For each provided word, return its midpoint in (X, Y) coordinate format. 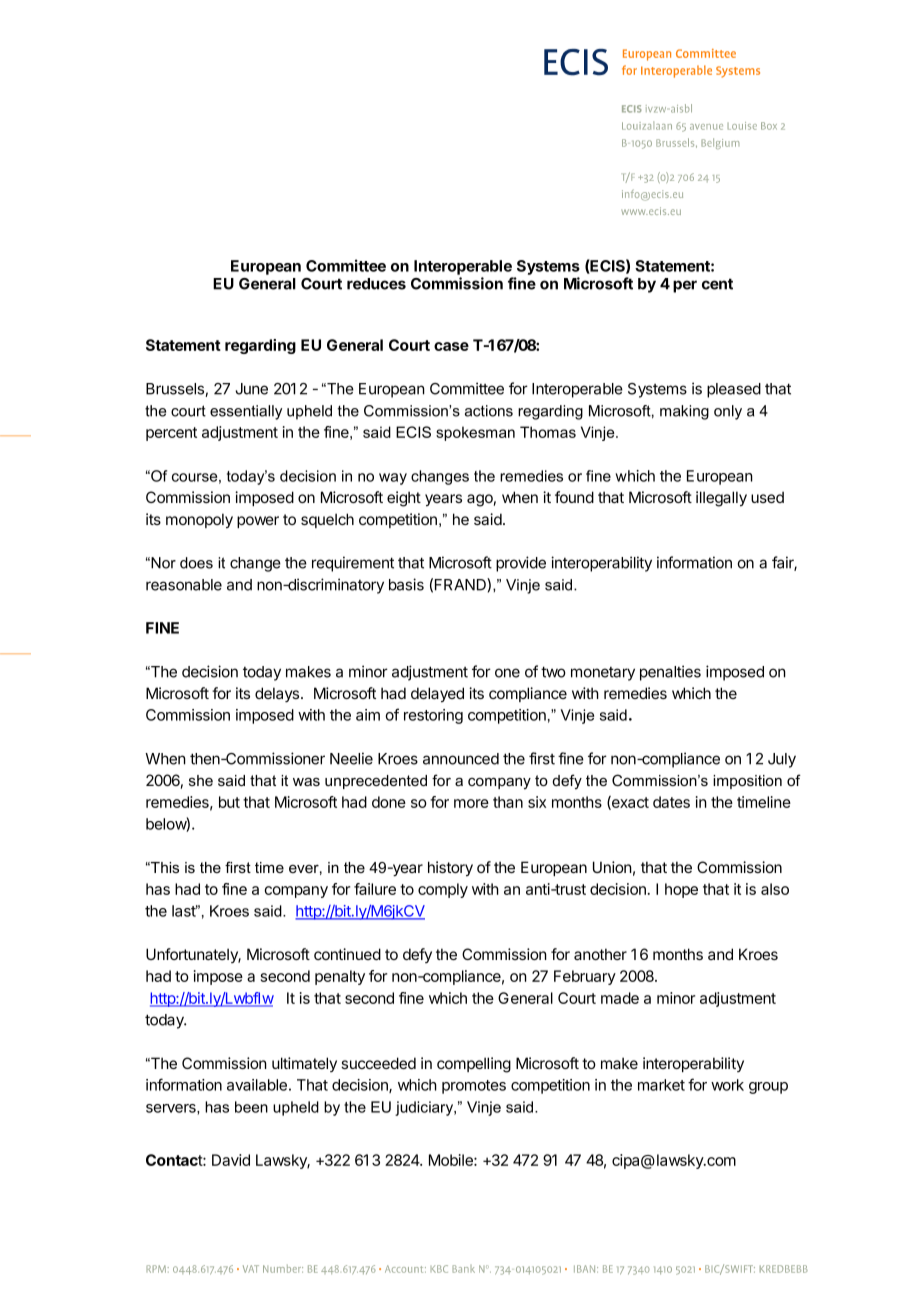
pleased (734, 390)
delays (278, 694)
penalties (670, 673)
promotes (474, 1087)
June (251, 389)
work (727, 1085)
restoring (433, 716)
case (451, 346)
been (251, 1107)
